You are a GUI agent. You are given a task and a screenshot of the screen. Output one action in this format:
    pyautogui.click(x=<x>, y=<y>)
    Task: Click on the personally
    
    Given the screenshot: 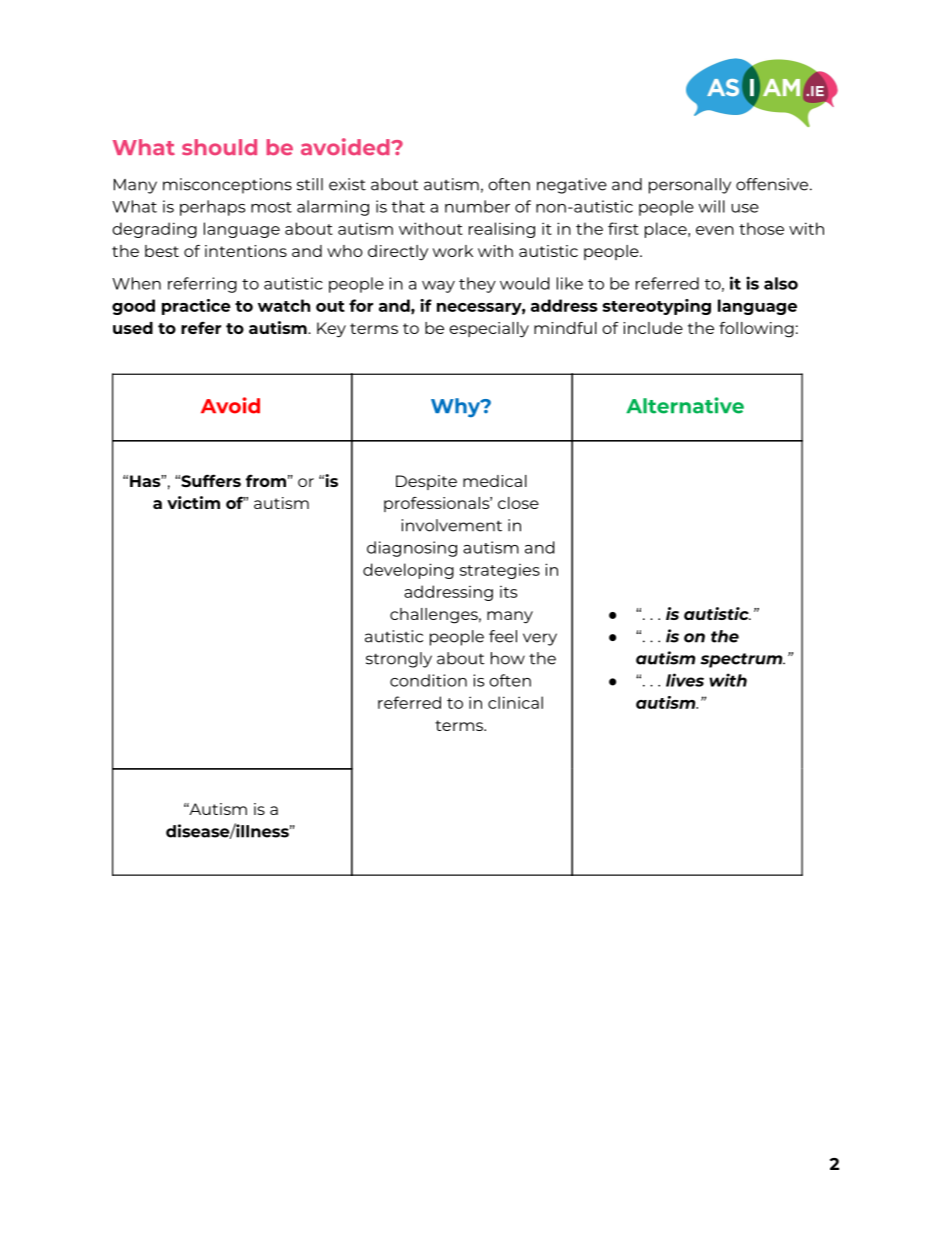 What is the action you would take?
    pyautogui.click(x=690, y=186)
